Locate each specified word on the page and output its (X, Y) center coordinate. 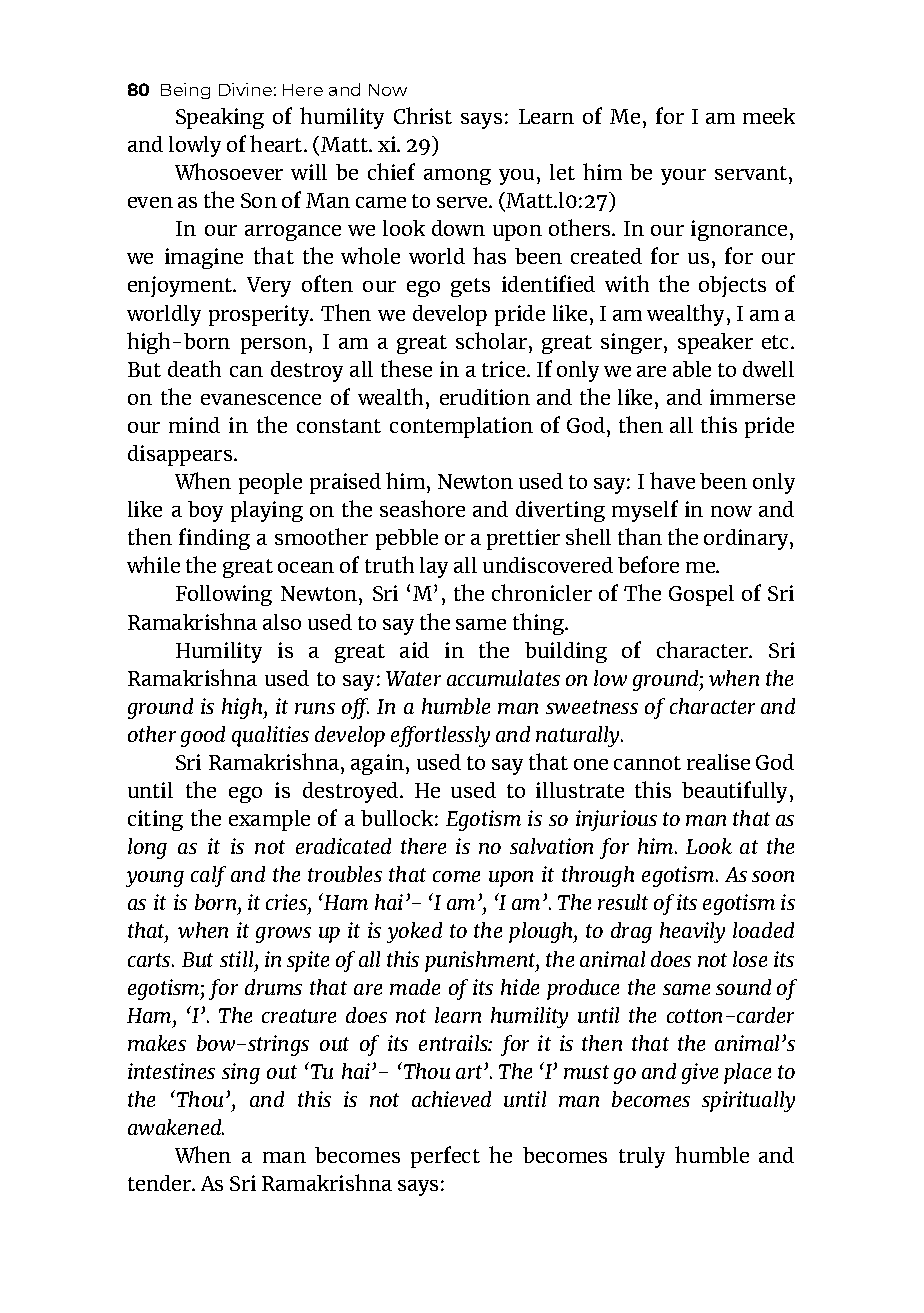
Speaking (220, 118)
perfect (445, 1157)
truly (642, 1157)
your (683, 177)
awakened (175, 1127)
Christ (423, 115)
